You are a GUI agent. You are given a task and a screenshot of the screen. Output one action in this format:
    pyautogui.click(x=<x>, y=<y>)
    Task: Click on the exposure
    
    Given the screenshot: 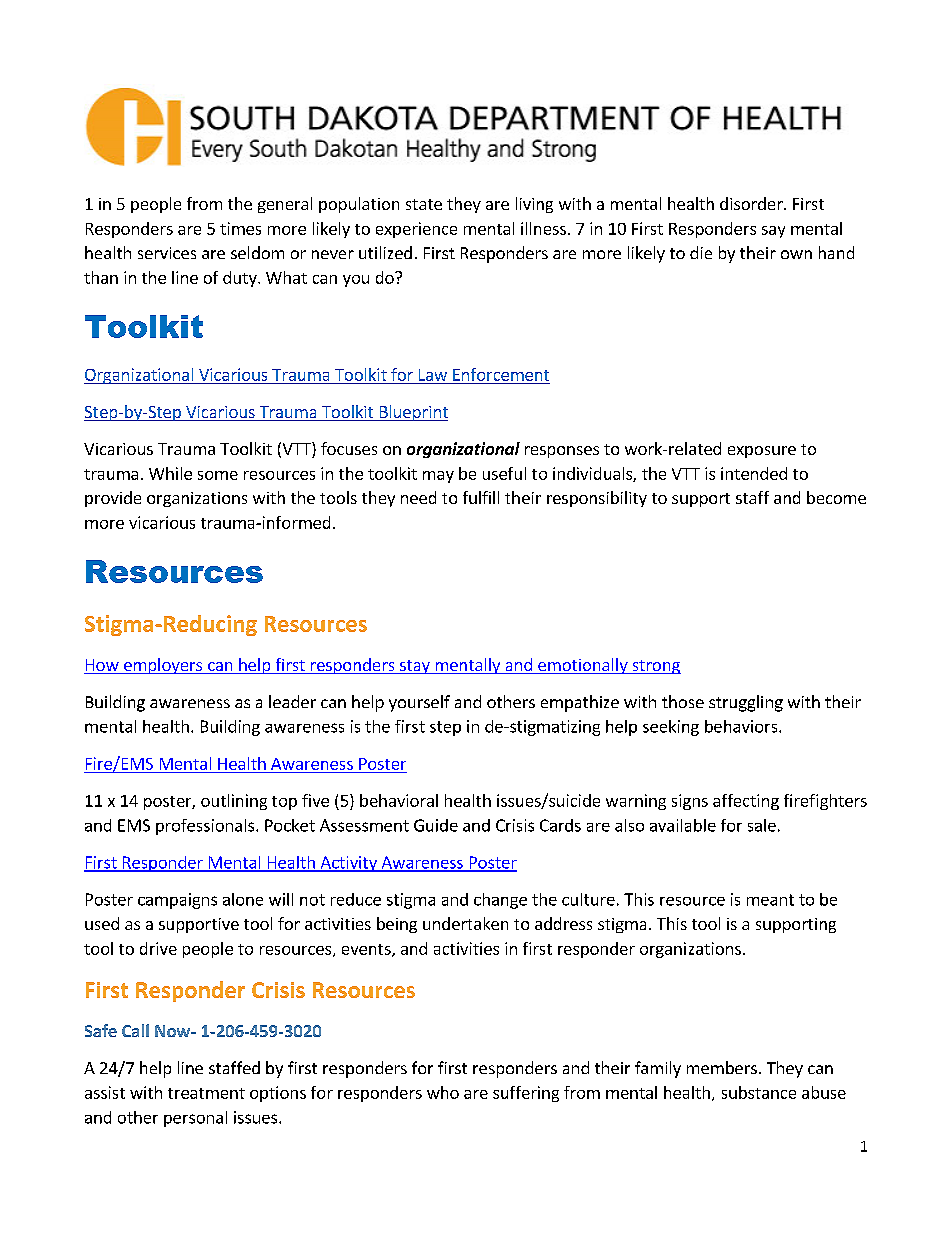 What is the action you would take?
    pyautogui.click(x=762, y=452)
